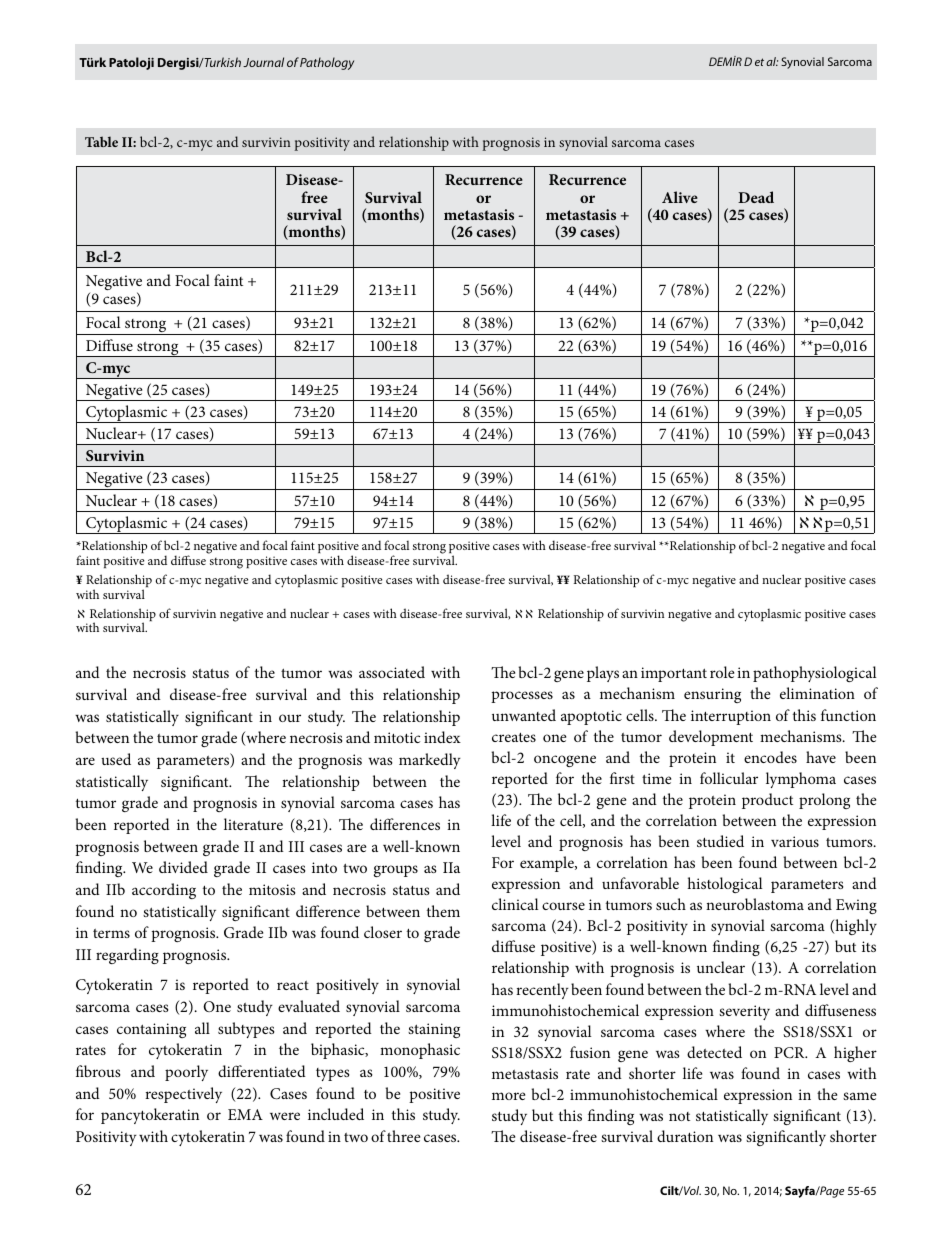 This page has width=952, height=1240. Describe the element at coordinates (814, 674) in the page. I see `pathophysiological` at that location.
